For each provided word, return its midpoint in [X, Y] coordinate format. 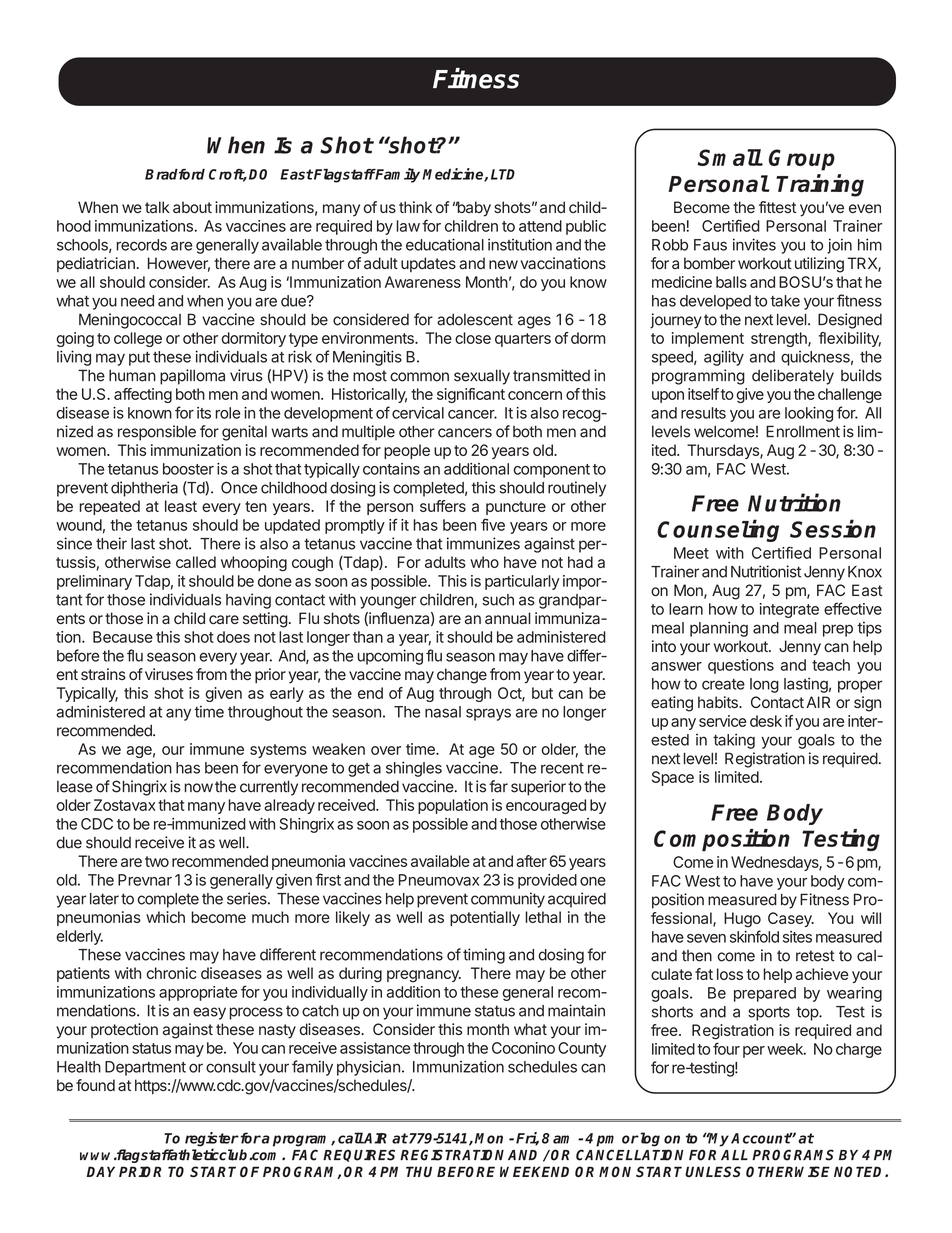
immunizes [483, 543]
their [111, 543]
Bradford [175, 174]
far [498, 786]
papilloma [192, 377]
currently [269, 788]
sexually [482, 377]
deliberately [793, 377]
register [212, 1140]
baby [473, 209]
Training [820, 185]
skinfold [754, 936]
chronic [171, 973]
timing [484, 956]
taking [734, 741]
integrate [789, 610]
